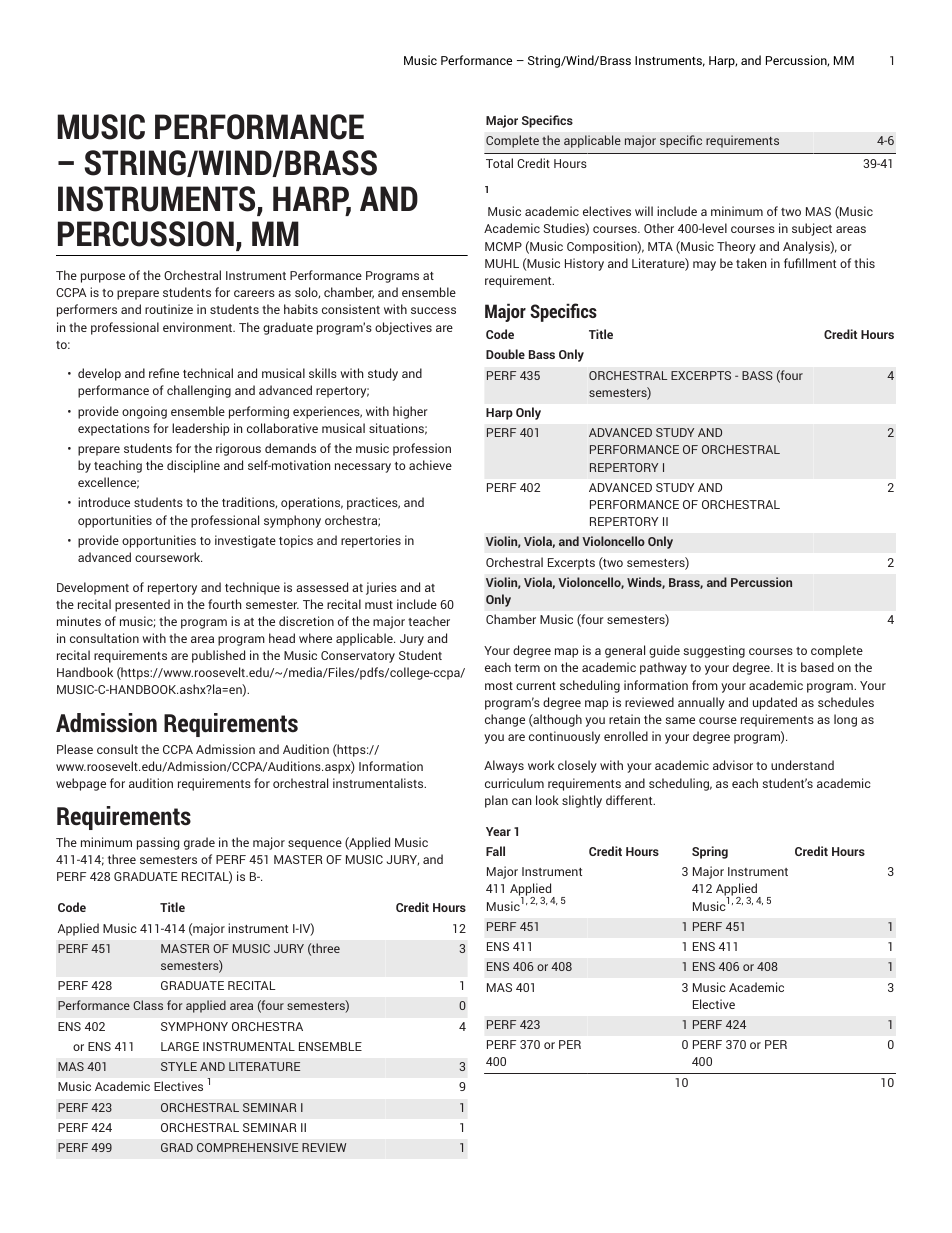 The width and height of the screenshot is (952, 1233). What do you see at coordinates (144, 412) in the screenshot?
I see `ongoing` at bounding box center [144, 412].
